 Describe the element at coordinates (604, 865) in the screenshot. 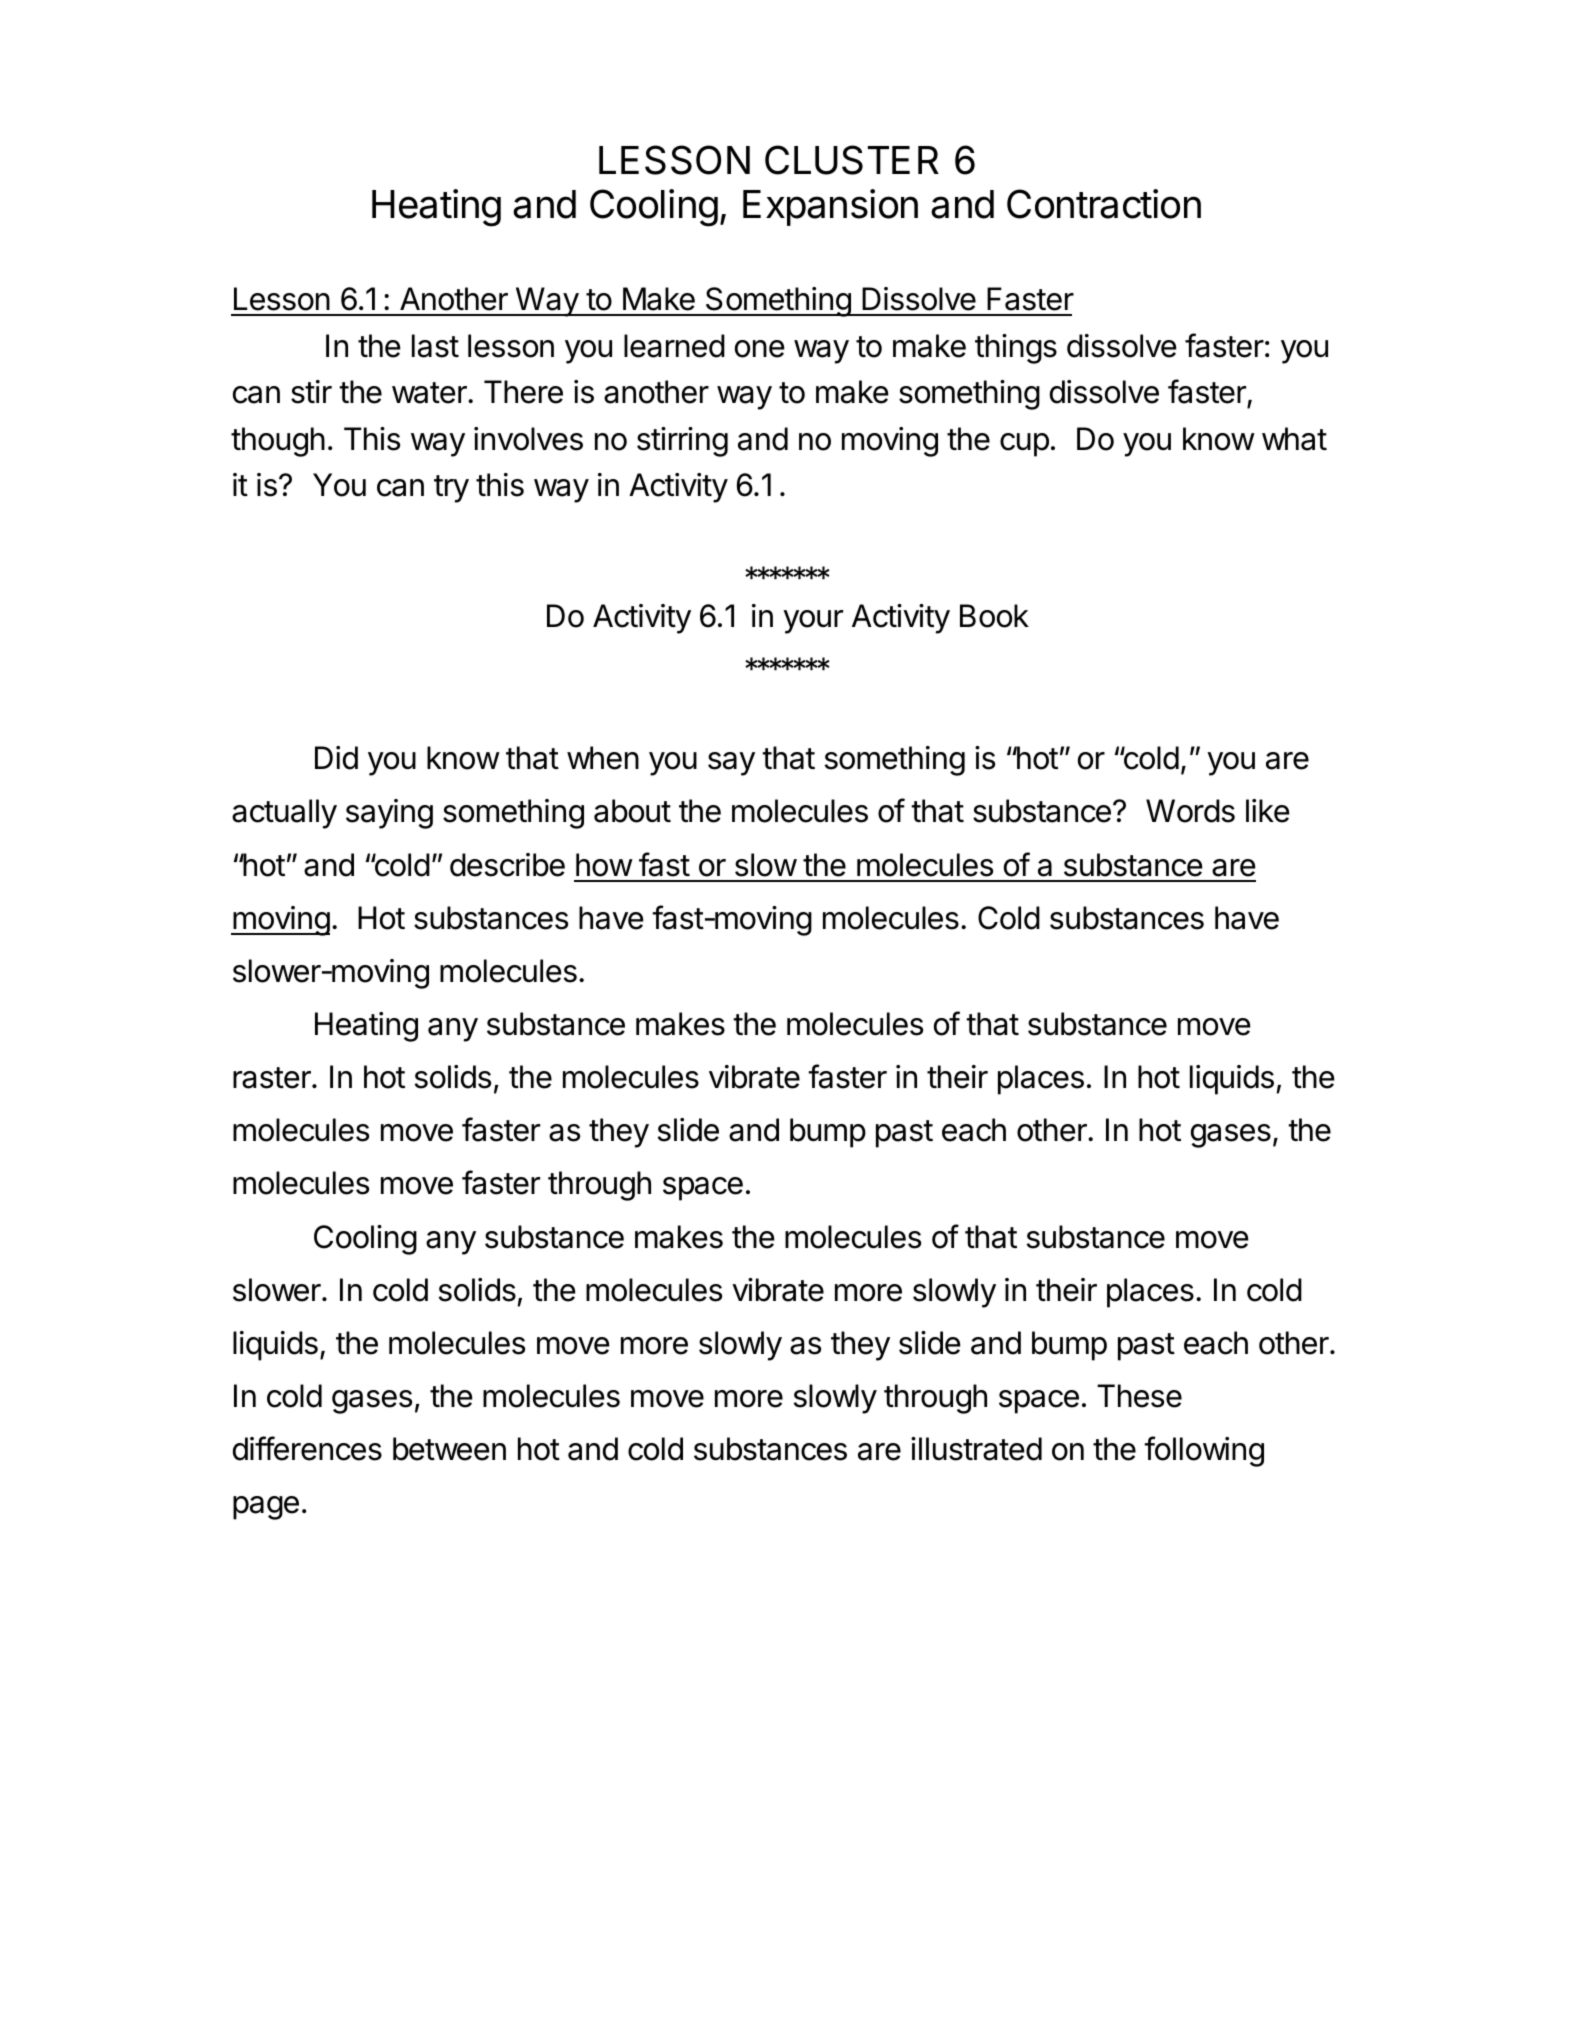

I see `how` at that location.
